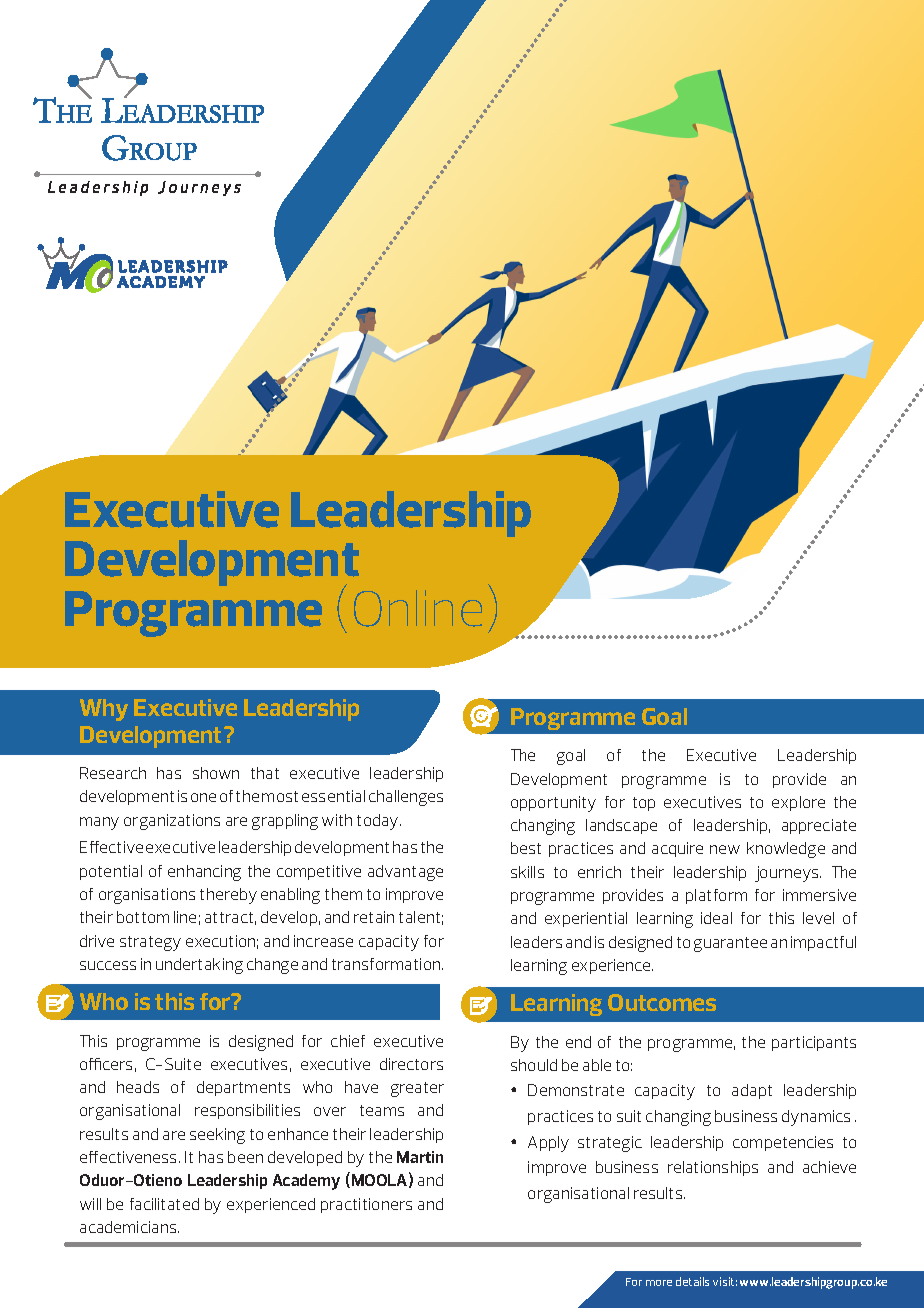 The width and height of the image is (924, 1308). What do you see at coordinates (216, 773) in the image?
I see `shown` at bounding box center [216, 773].
